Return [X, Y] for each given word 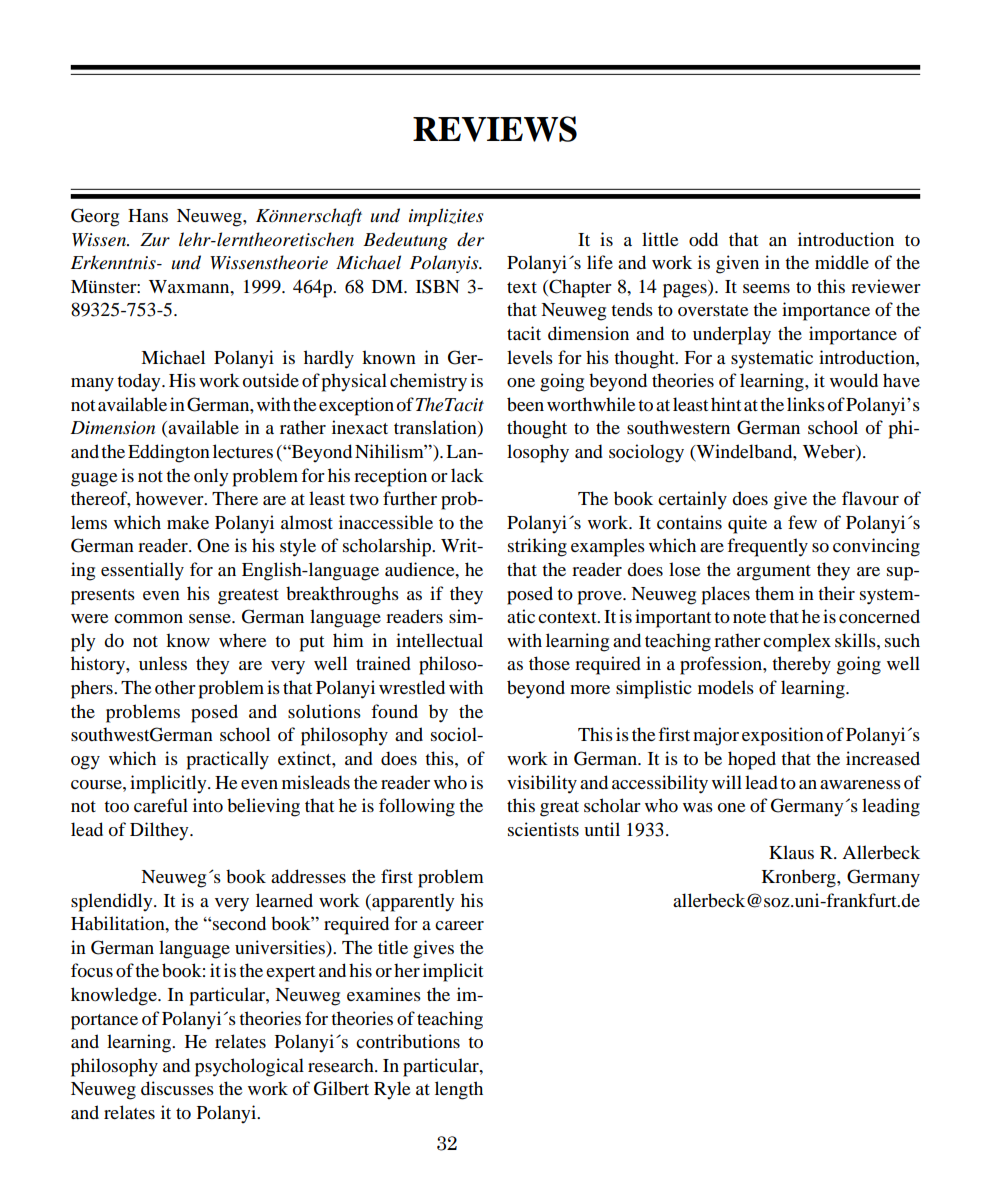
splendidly [113, 902]
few [802, 522]
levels [530, 357]
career [459, 925]
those [549, 663]
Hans [148, 215]
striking [537, 547]
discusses [177, 1088]
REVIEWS [495, 129]
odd [703, 239]
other [175, 687]
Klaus [791, 852]
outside [271, 380]
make [188, 522]
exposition [783, 736]
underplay [732, 335]
